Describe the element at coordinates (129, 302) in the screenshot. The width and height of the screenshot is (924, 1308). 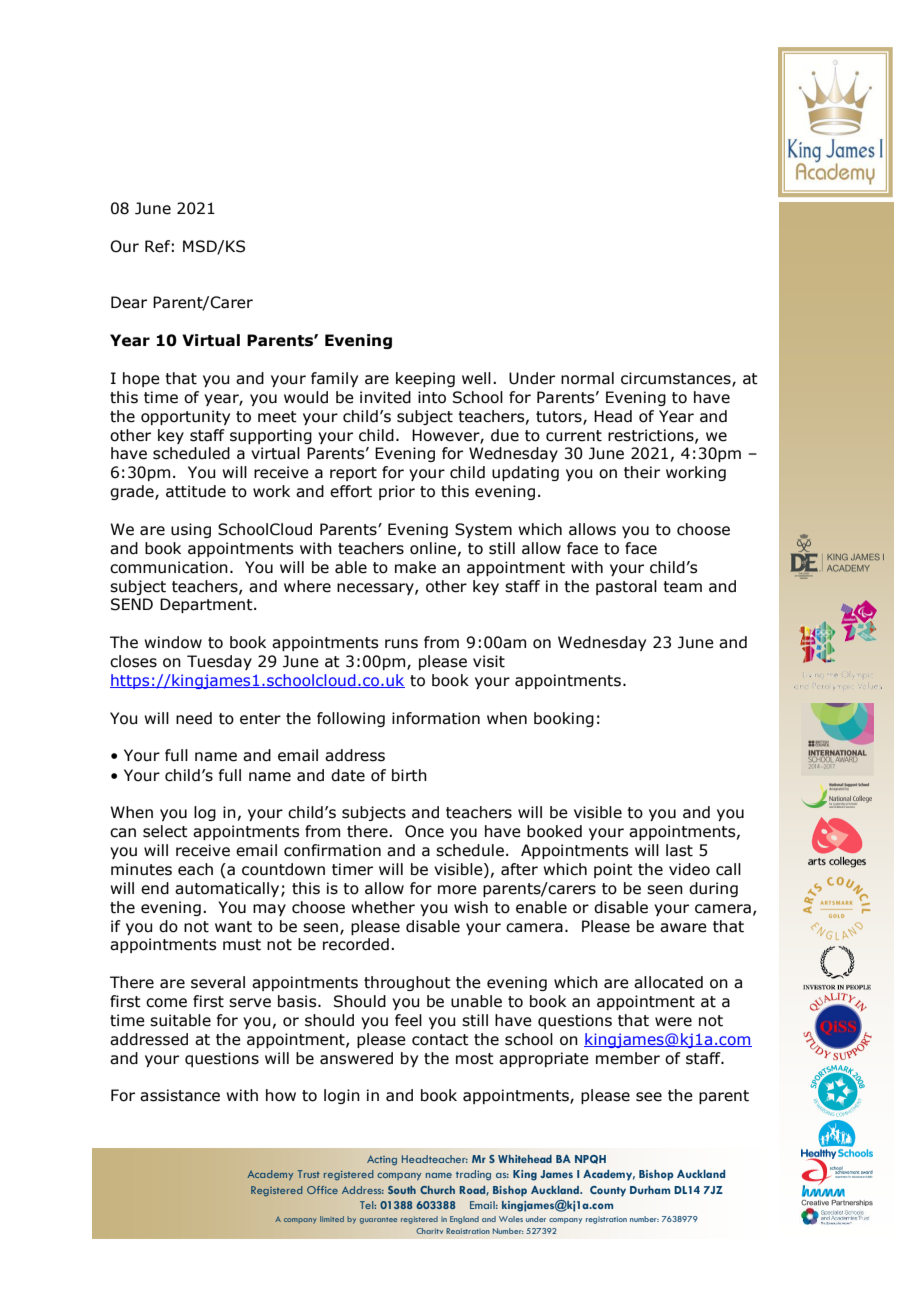
I see `Dear` at that location.
